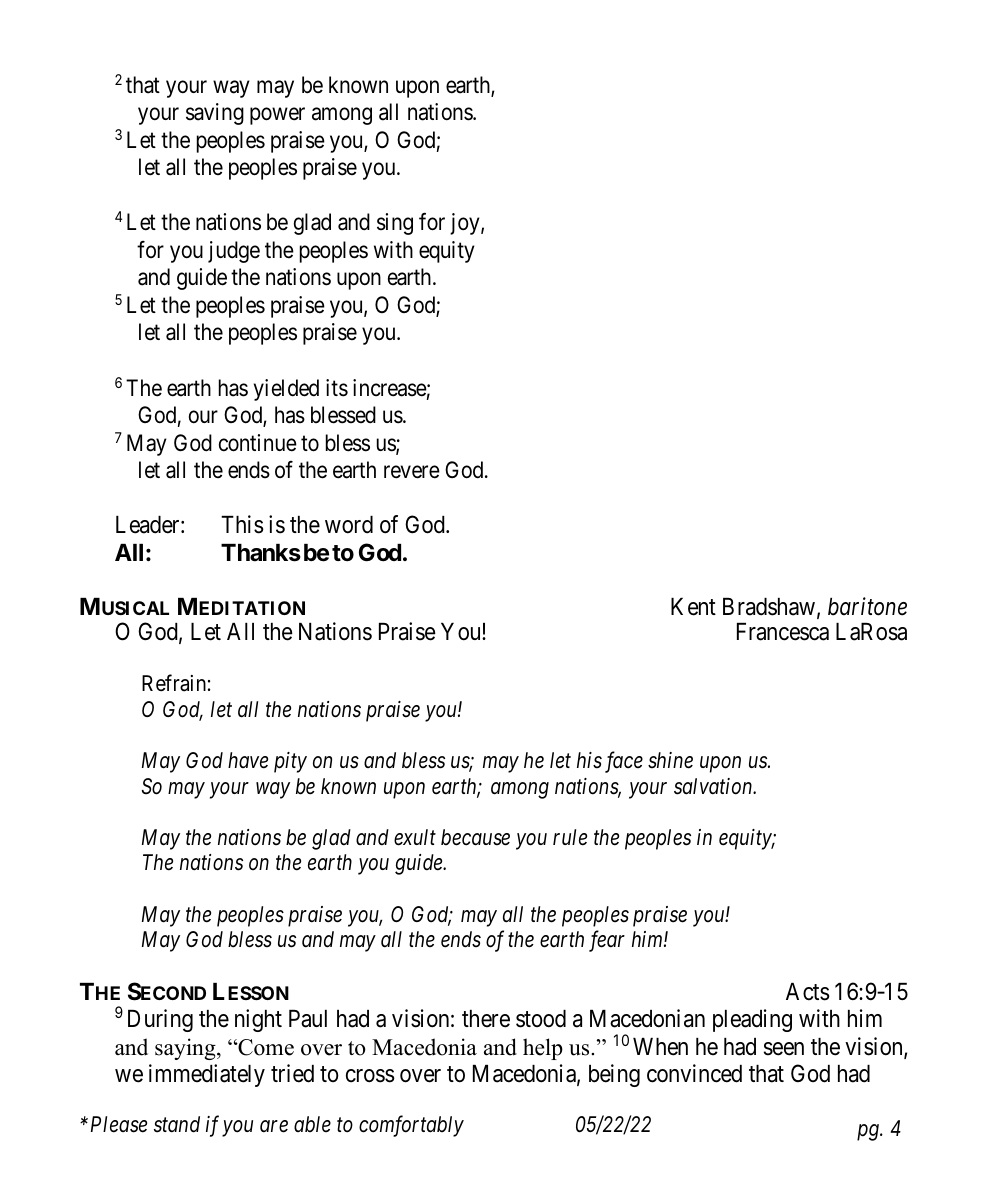 The image size is (991, 1204). Describe the element at coordinates (248, 760) in the screenshot. I see `have` at that location.
